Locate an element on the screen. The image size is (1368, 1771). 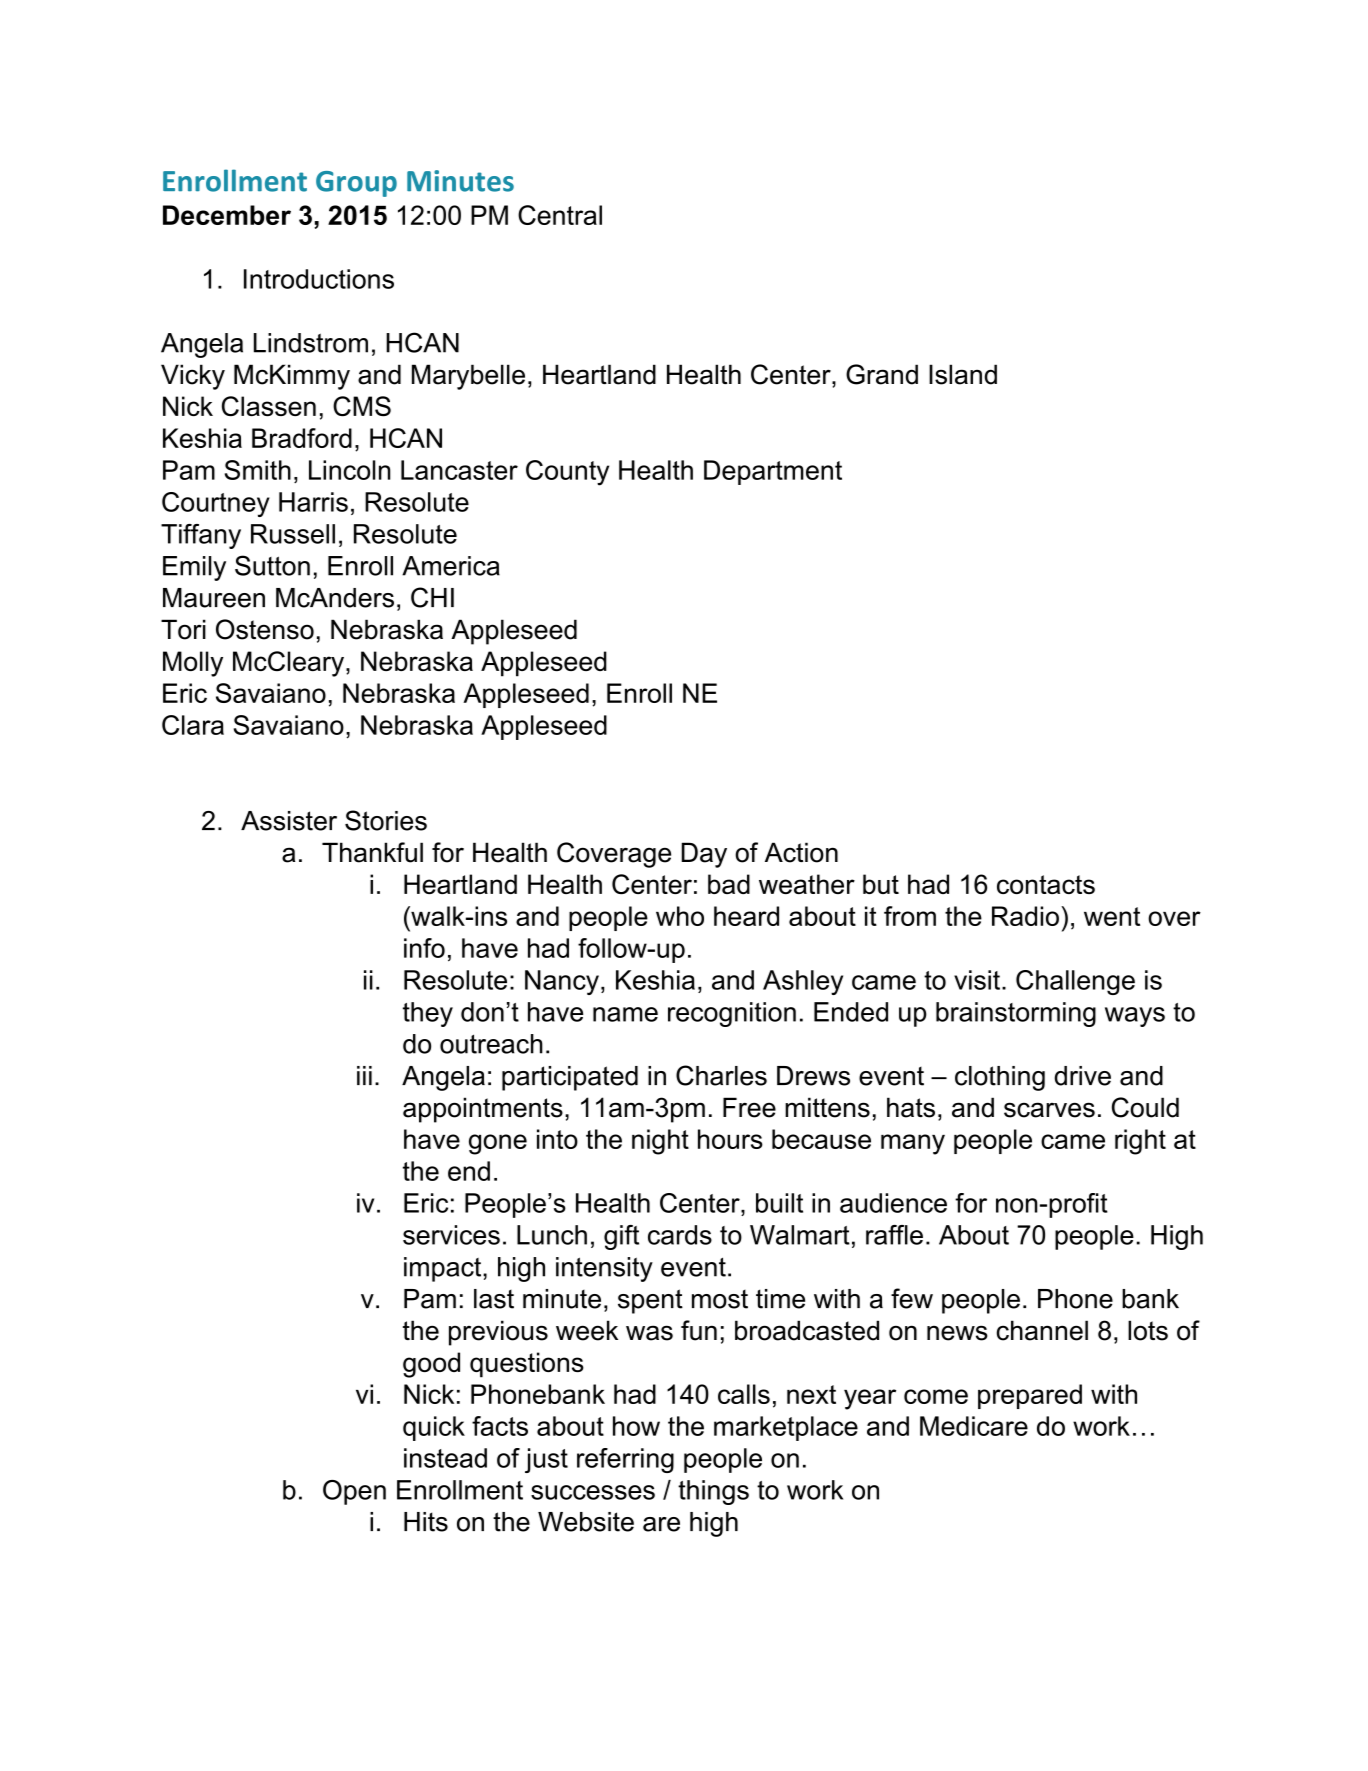
Russell is located at coordinates (293, 534).
